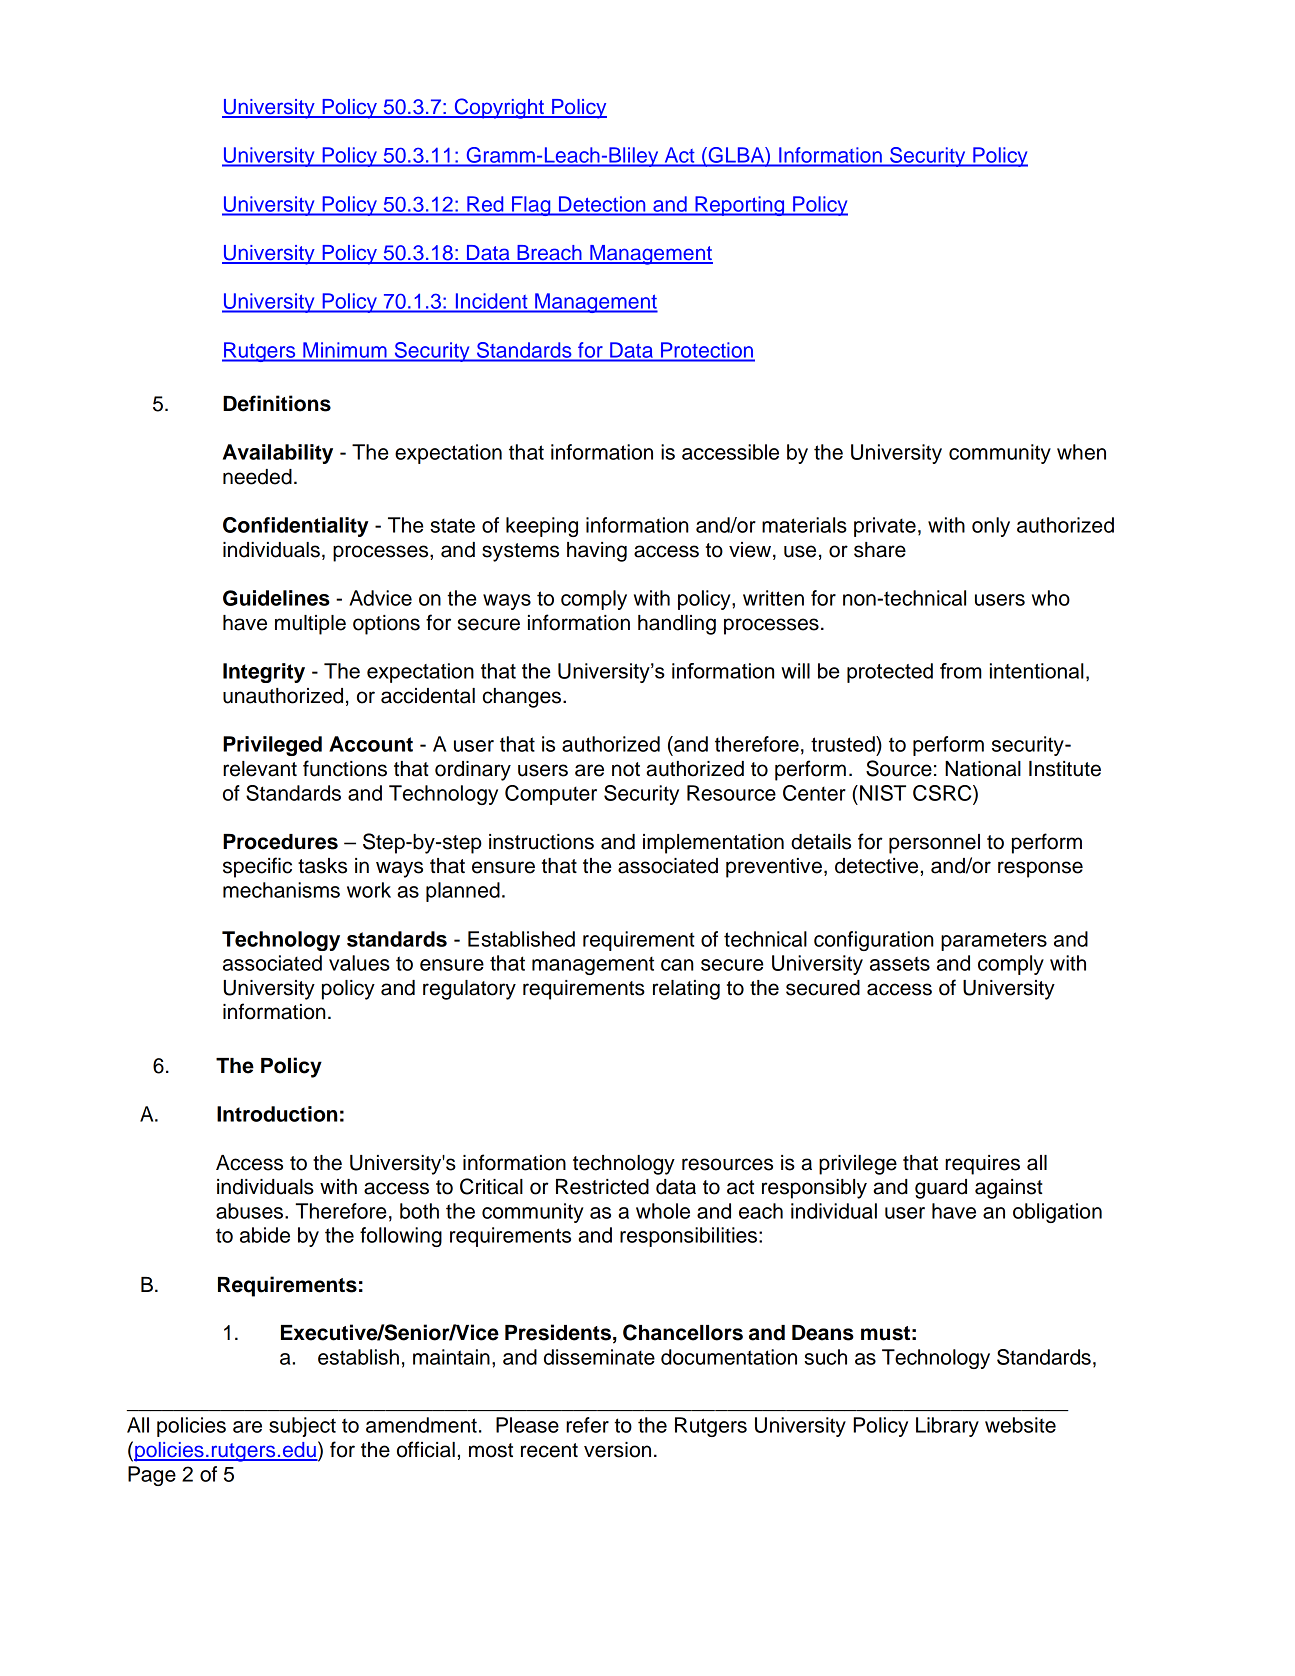 Image resolution: width=1295 pixels, height=1676 pixels. I want to click on only, so click(991, 527).
